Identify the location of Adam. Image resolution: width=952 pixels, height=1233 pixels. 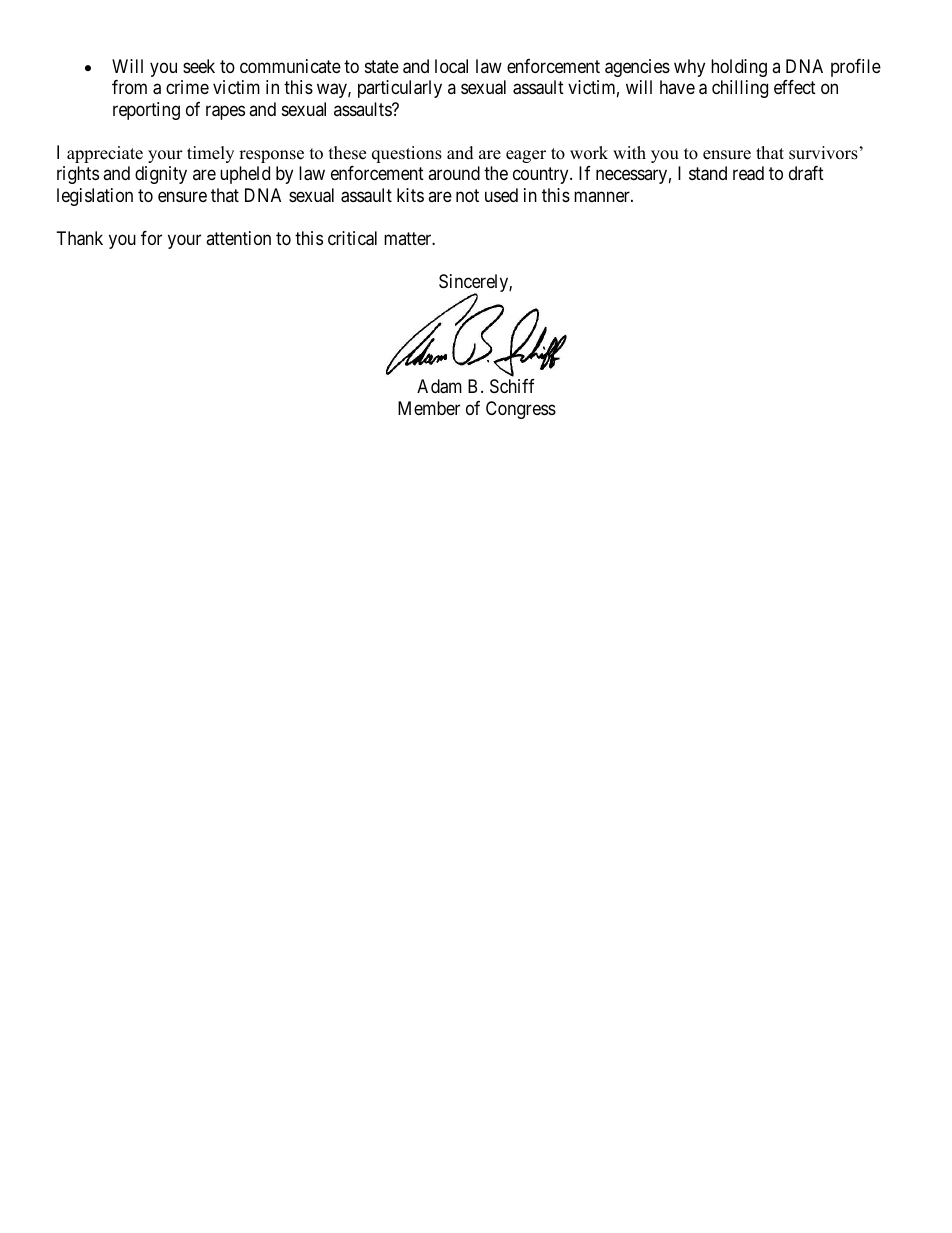
(439, 386).
